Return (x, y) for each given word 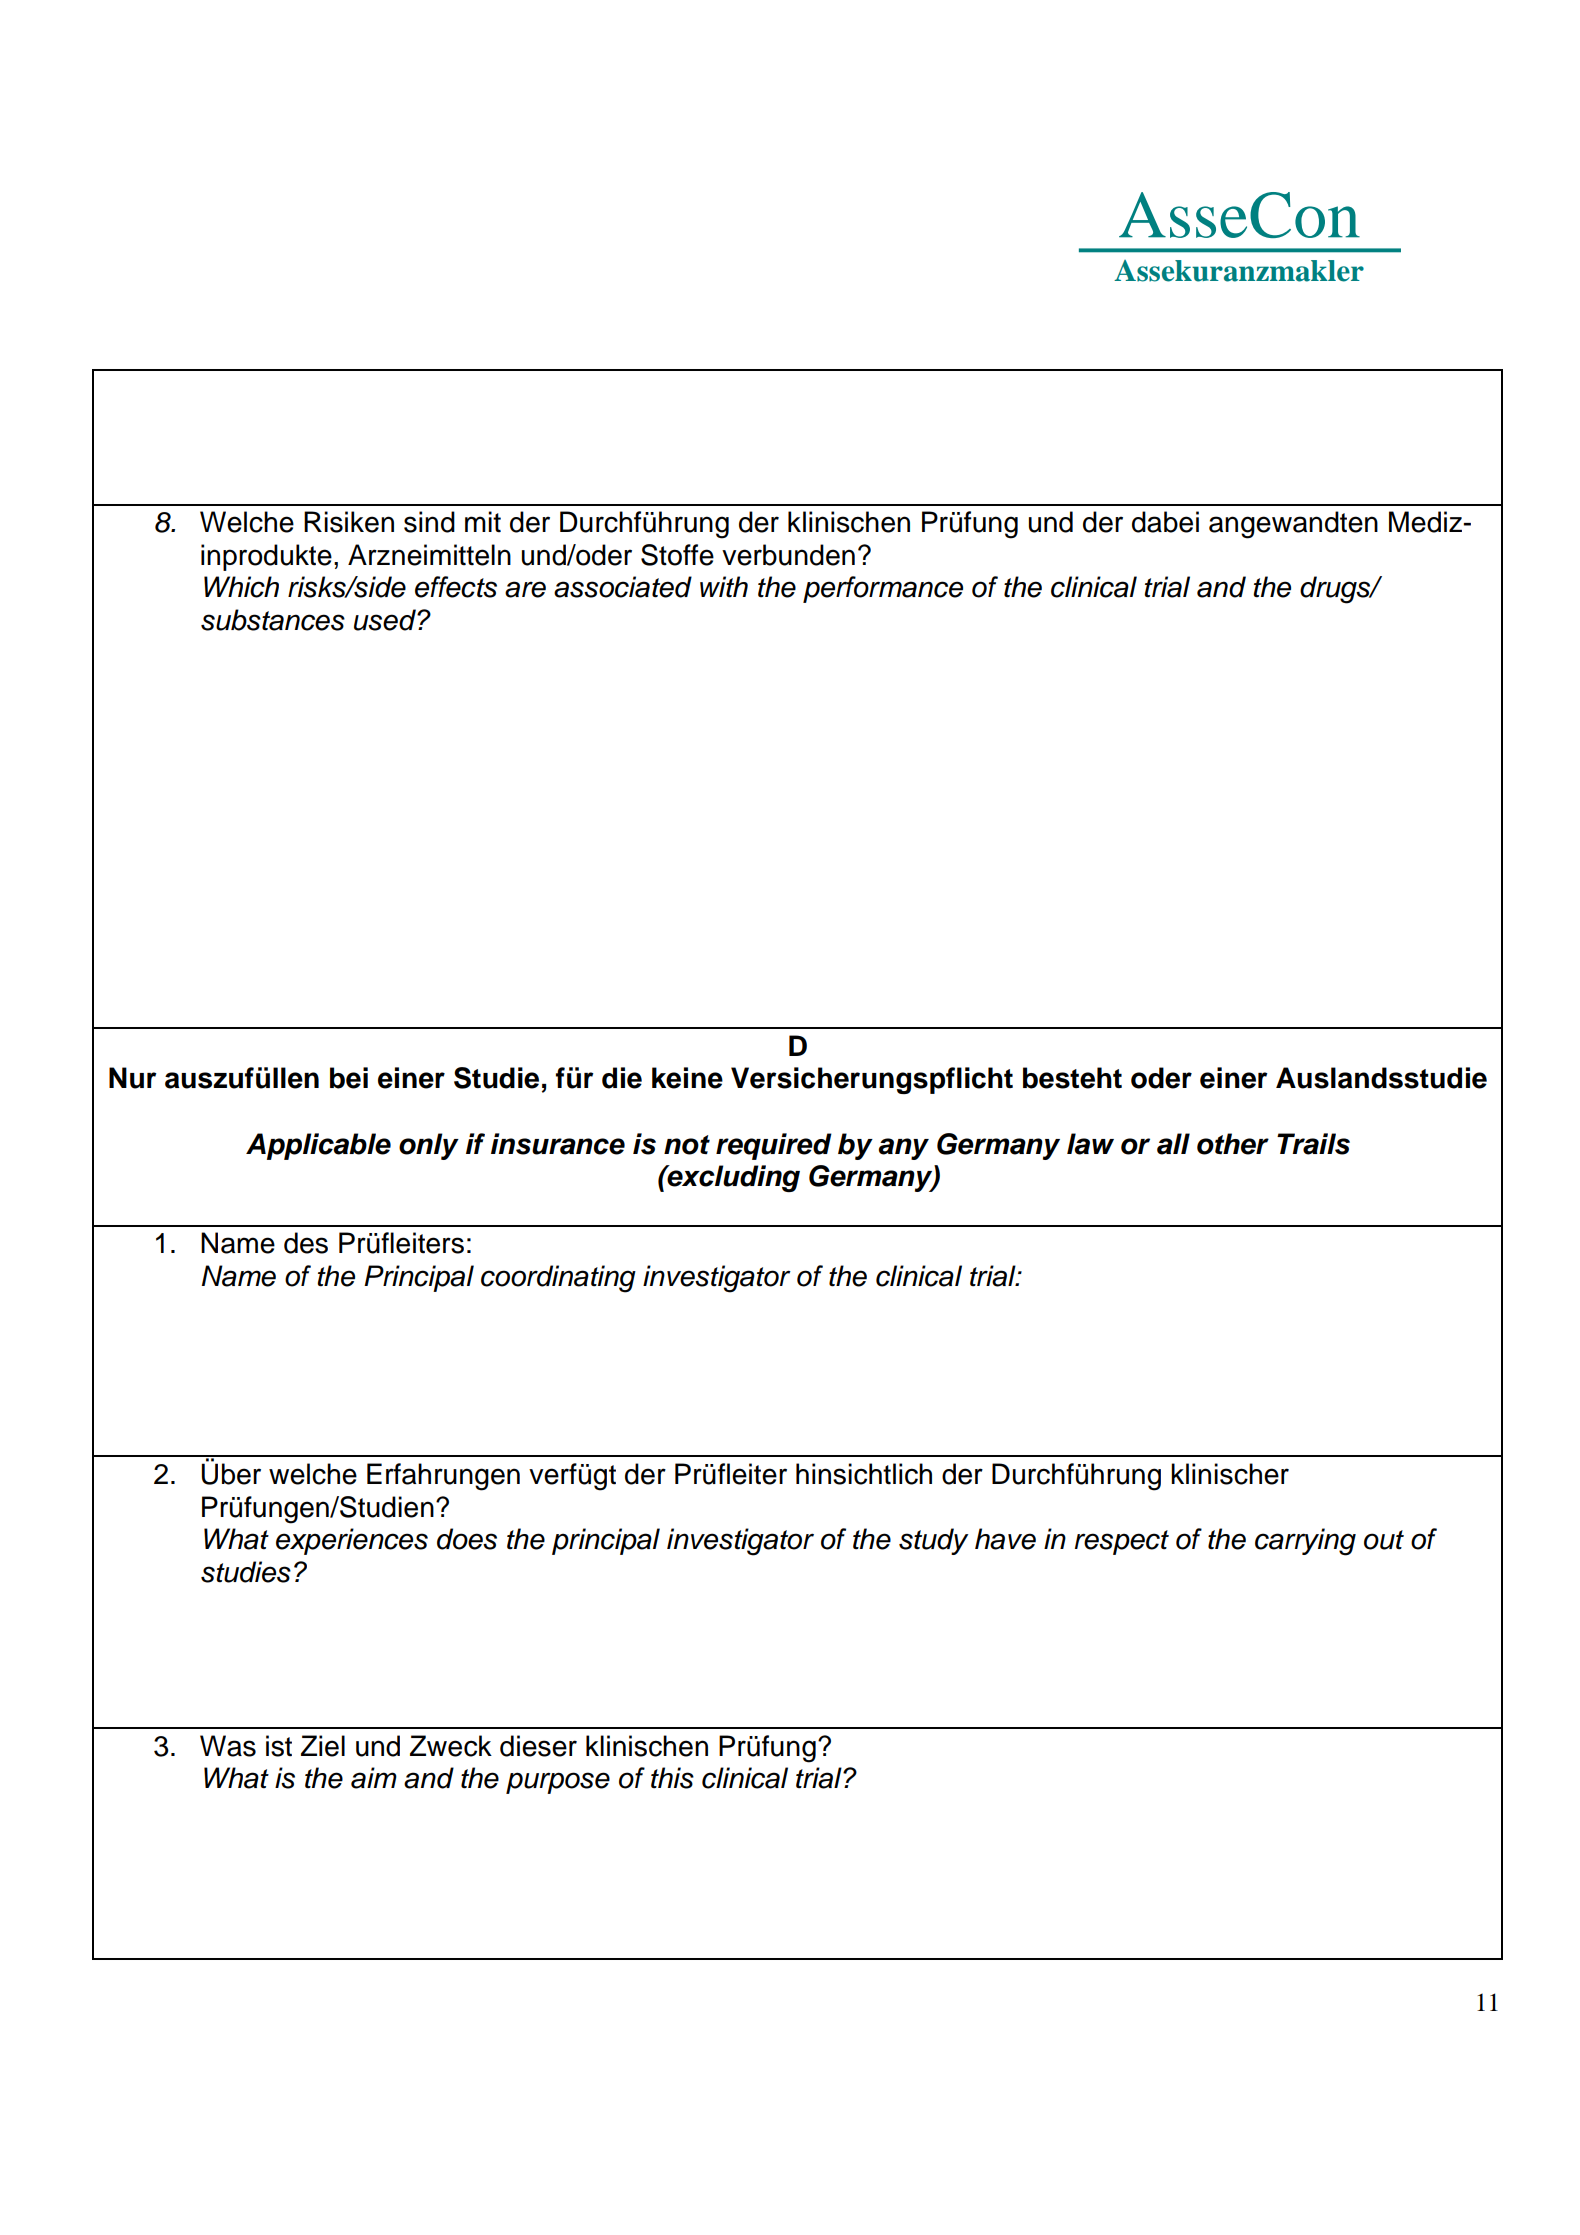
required (774, 1146)
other (1233, 1144)
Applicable (318, 1146)
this (672, 1778)
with (724, 587)
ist (279, 1746)
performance (883, 589)
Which (241, 587)
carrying (1305, 1542)
